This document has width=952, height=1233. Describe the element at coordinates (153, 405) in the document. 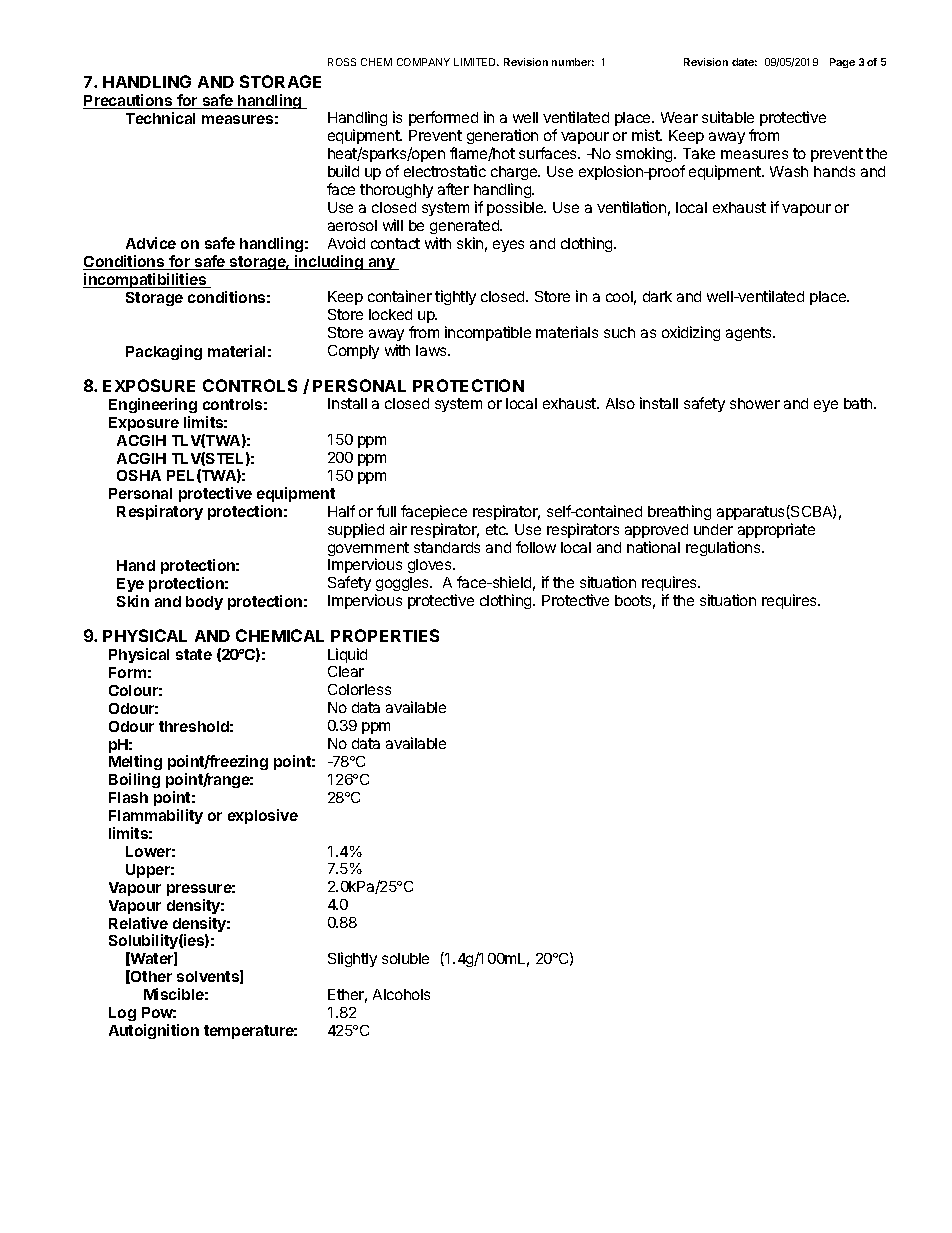

I see `Engineering` at that location.
